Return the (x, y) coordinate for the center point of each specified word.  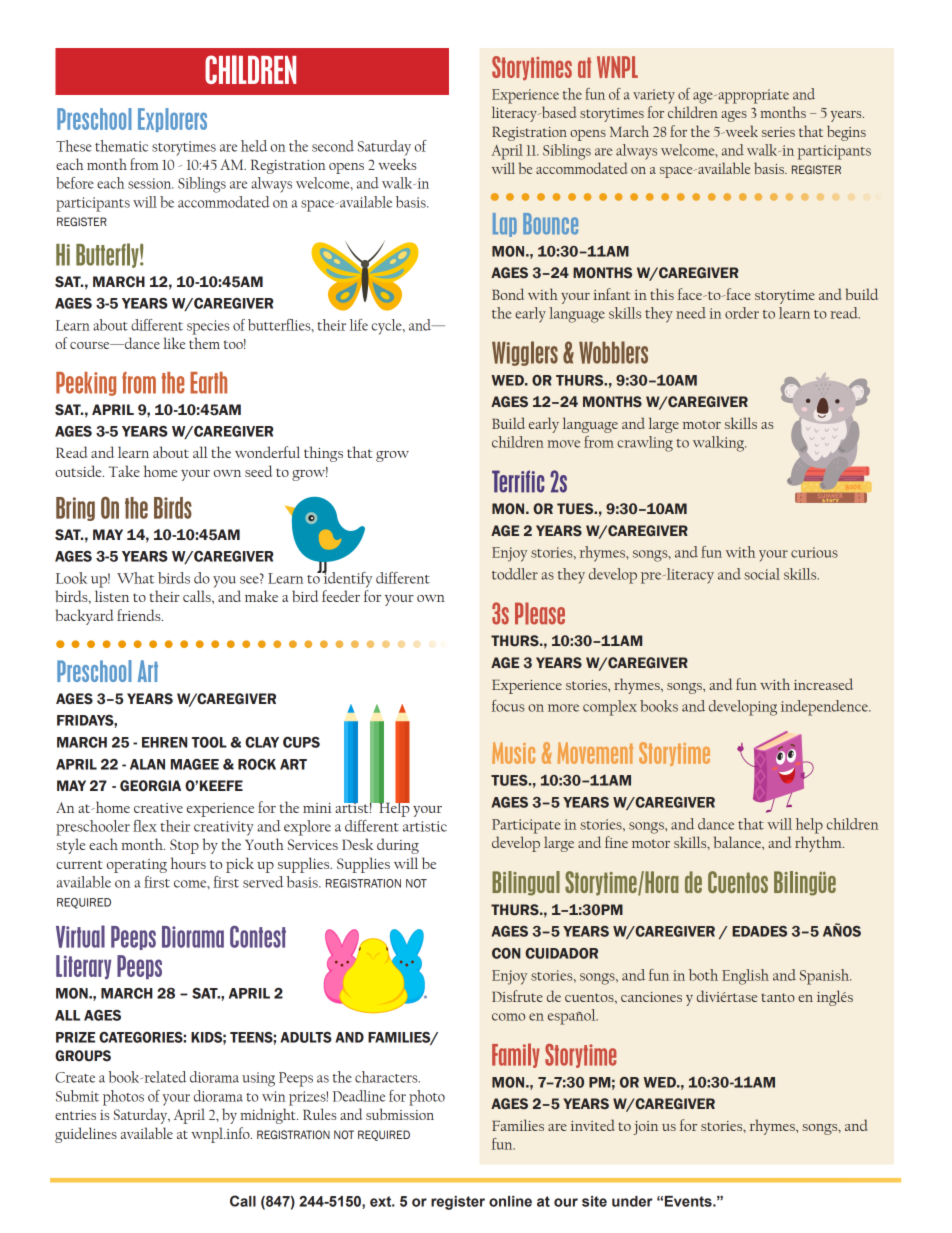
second (333, 146)
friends (140, 615)
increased (823, 684)
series (778, 132)
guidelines (86, 1135)
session (151, 183)
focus (508, 706)
